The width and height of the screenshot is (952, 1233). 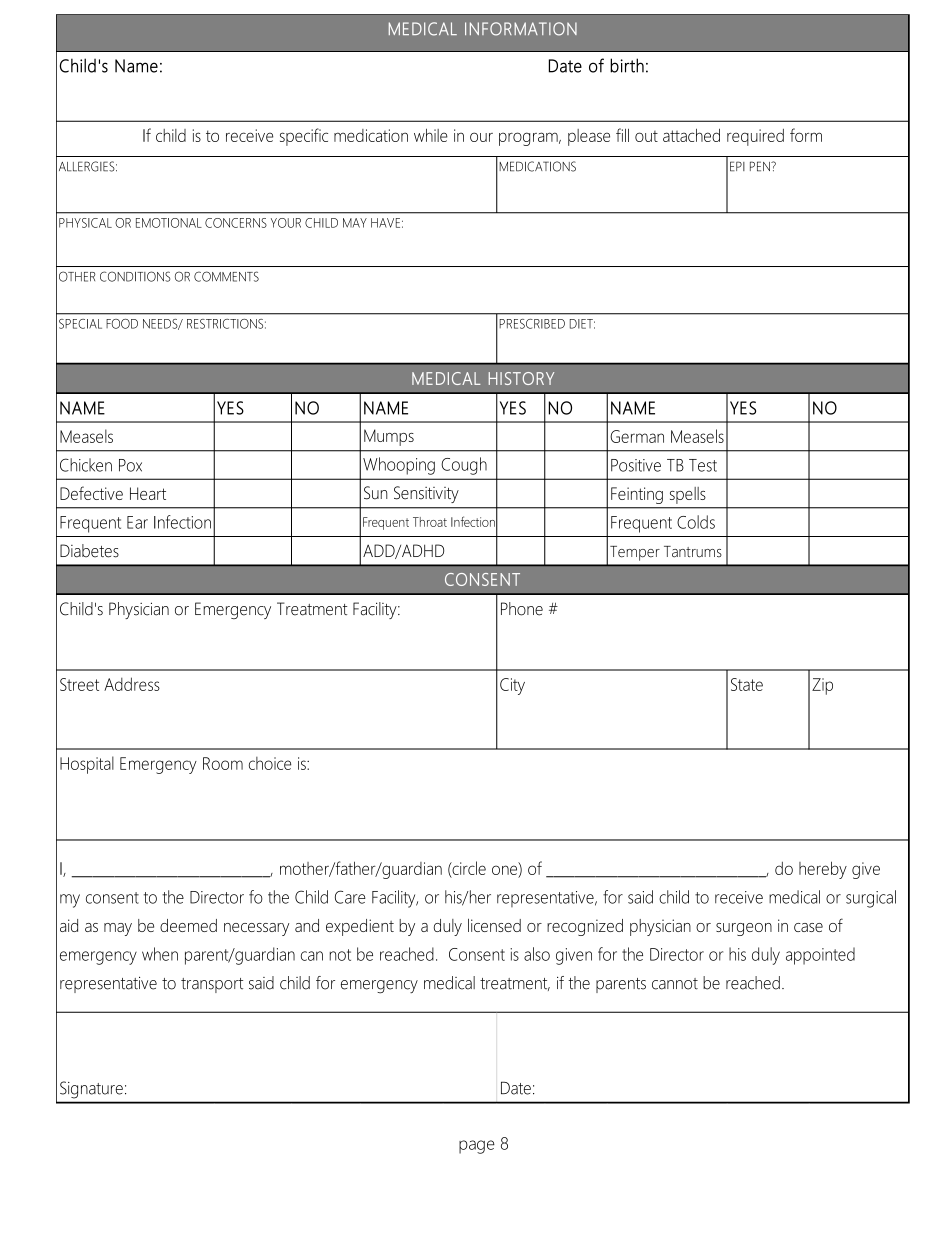 I want to click on specific, so click(x=304, y=137).
